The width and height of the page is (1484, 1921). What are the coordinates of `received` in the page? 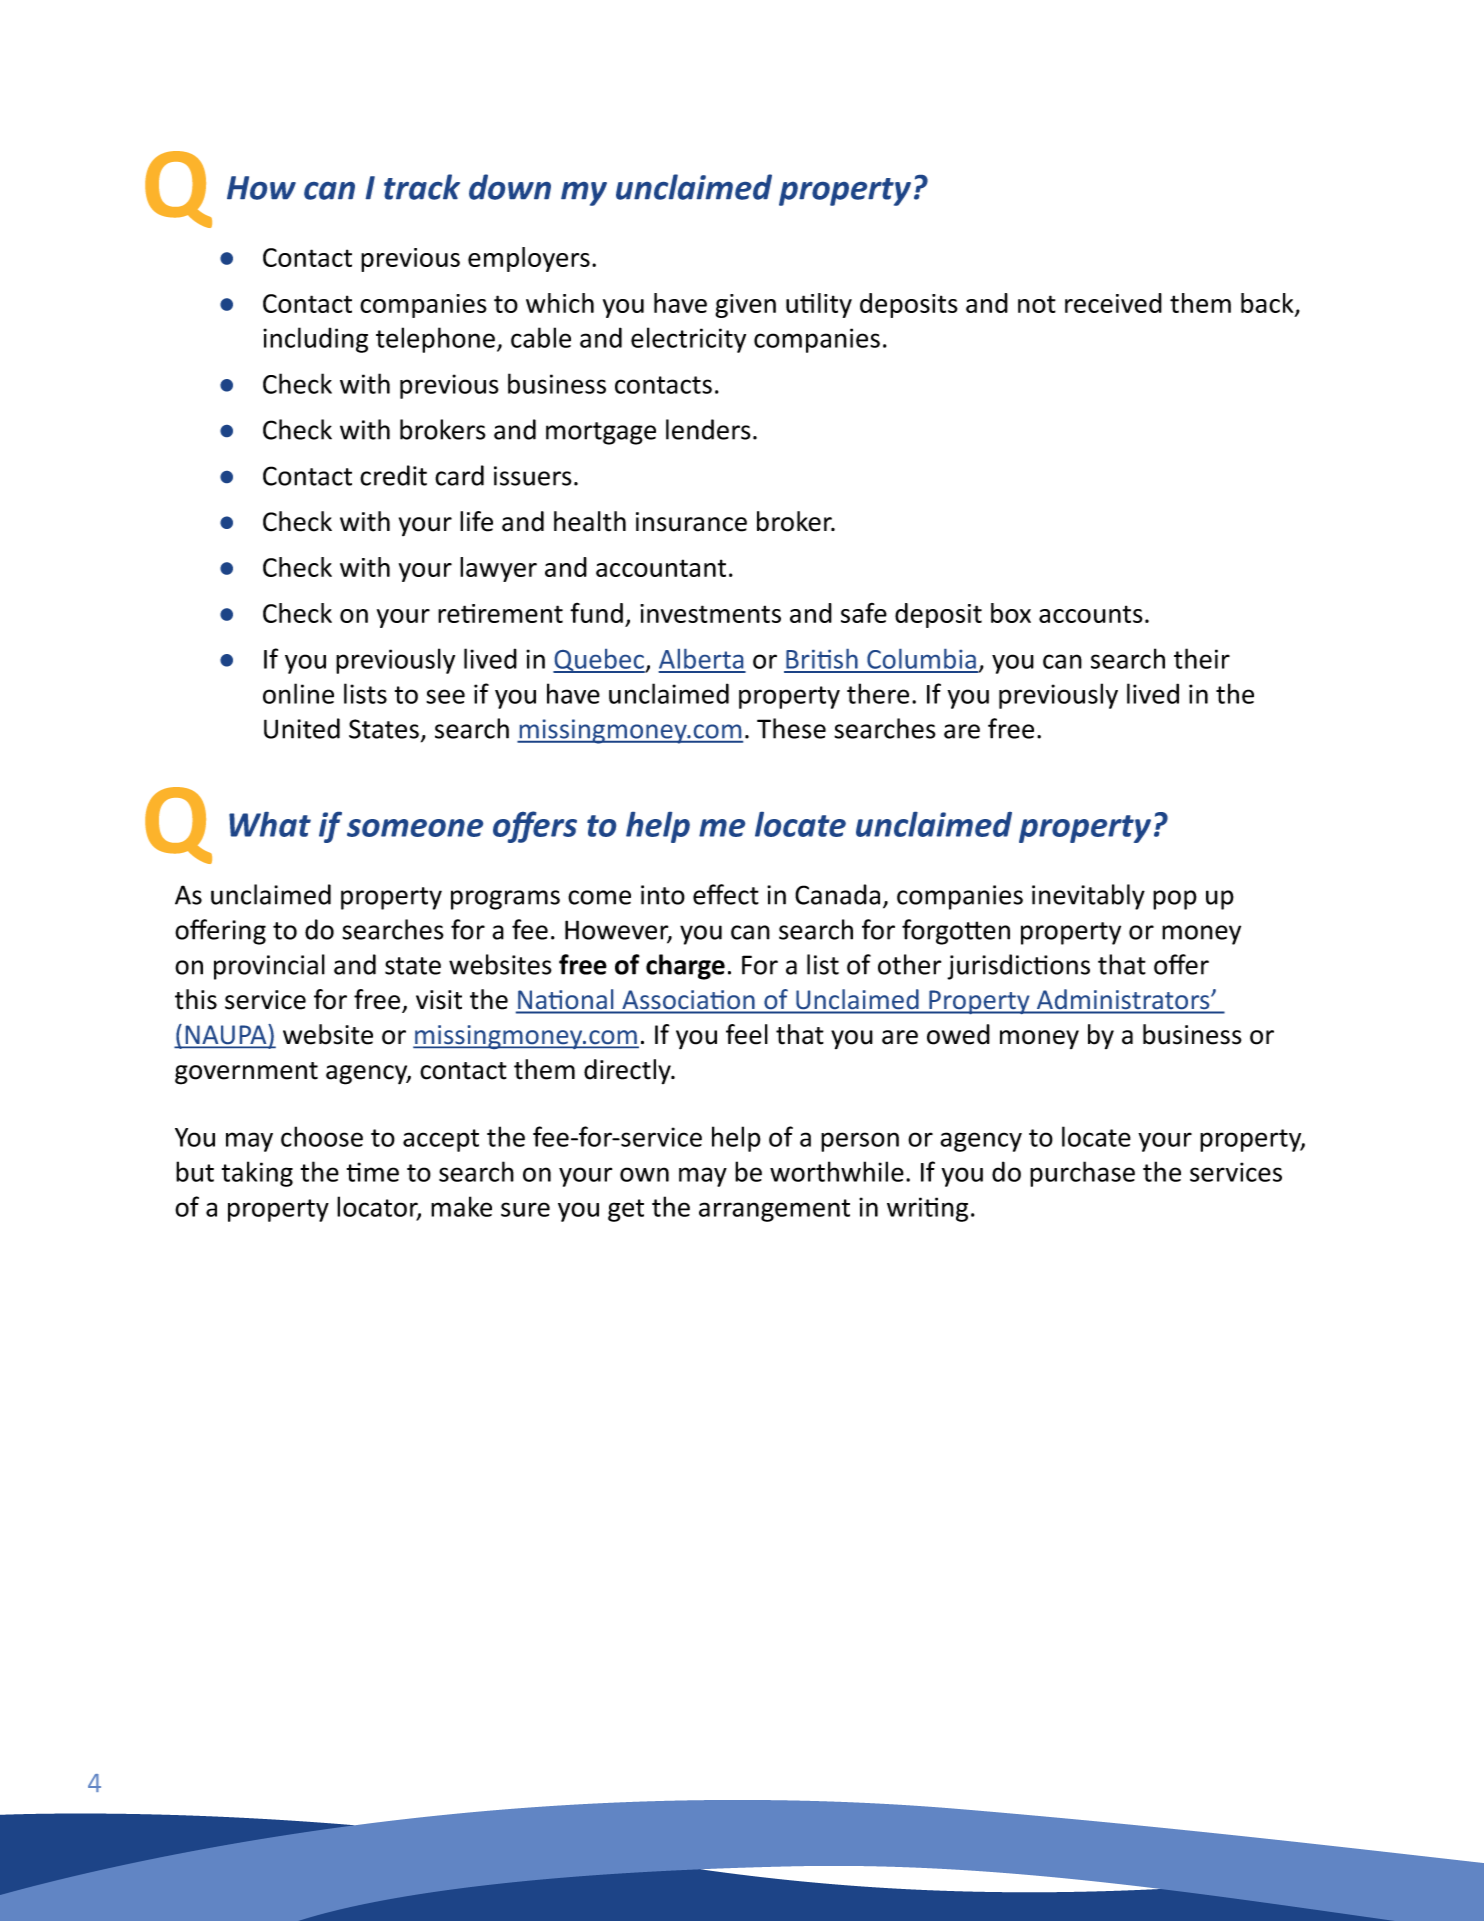 It's located at (1113, 303).
